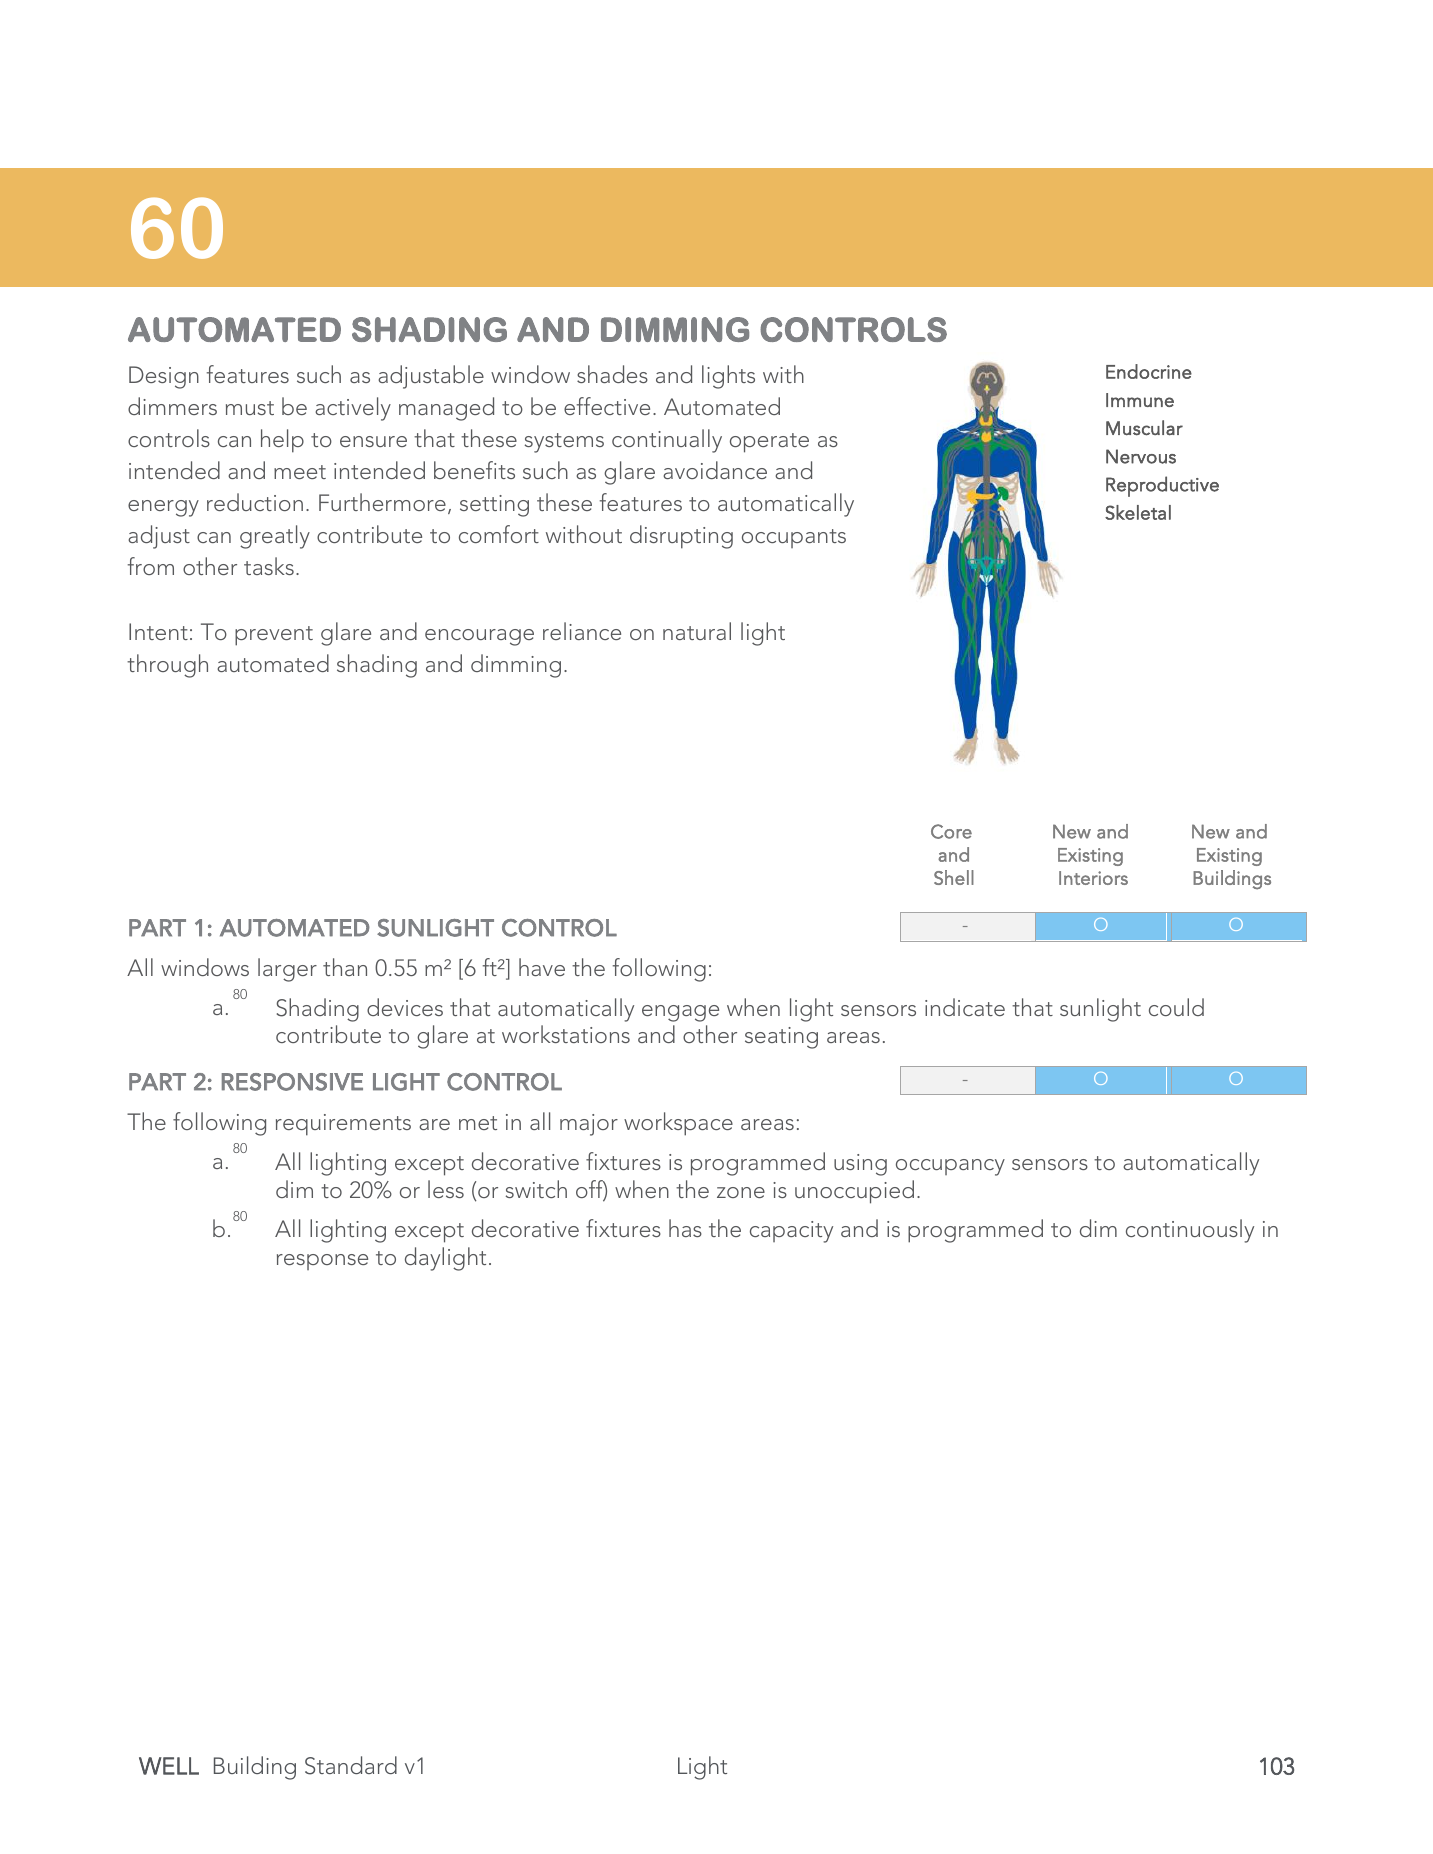  I want to click on Immune, so click(1140, 400).
